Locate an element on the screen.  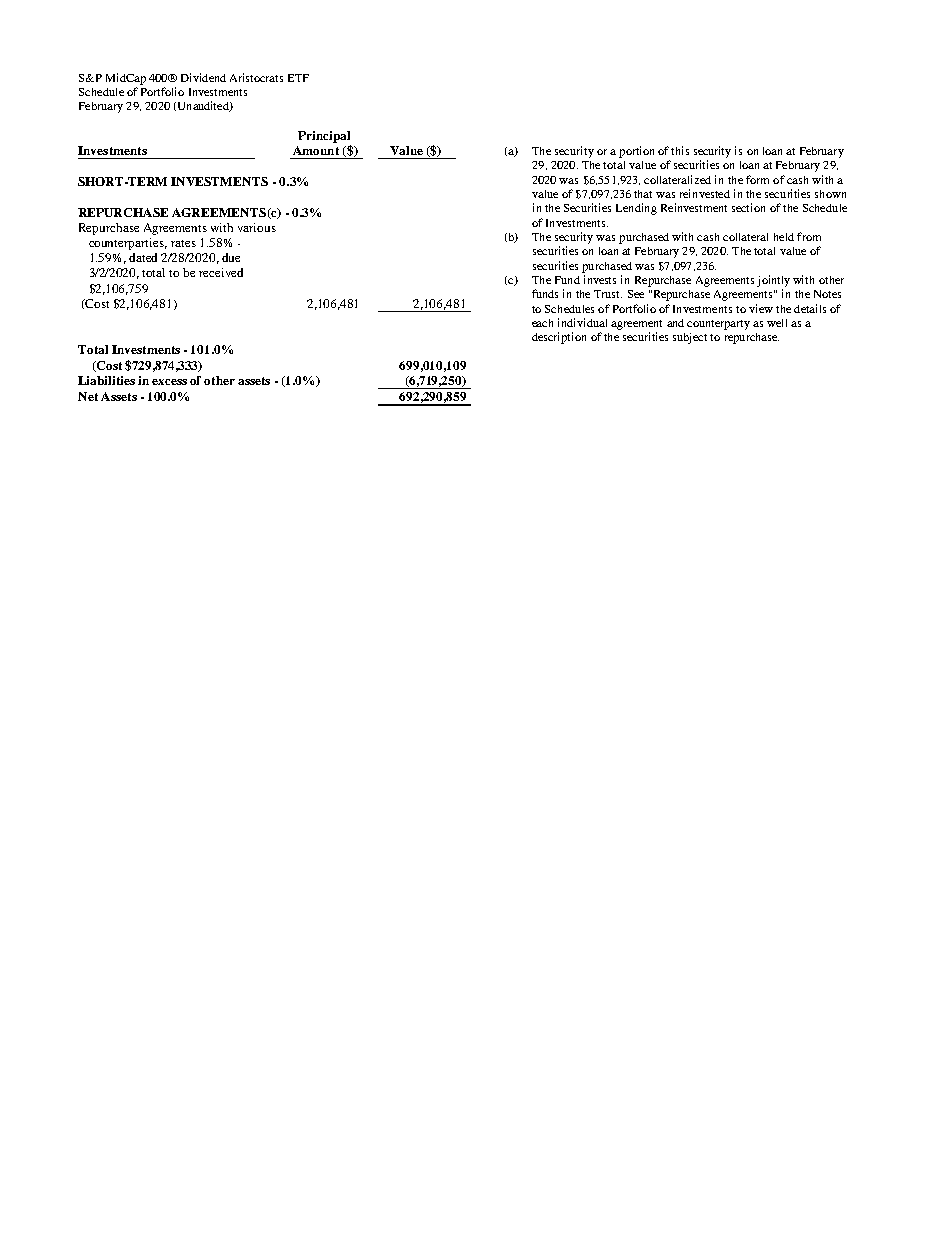
ETF is located at coordinates (298, 78).
